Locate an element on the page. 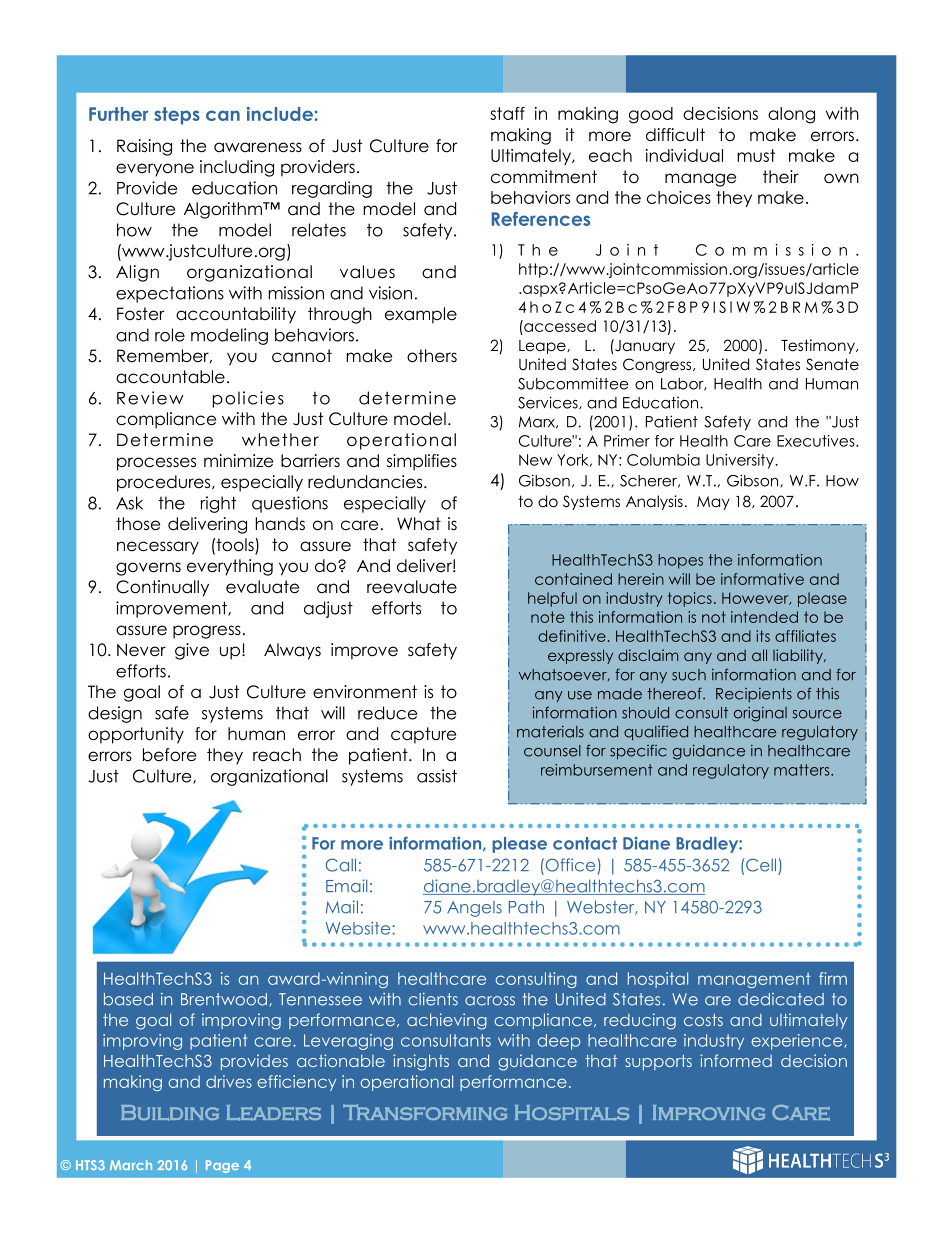 This image has height=1233, width=952. staff is located at coordinates (507, 113).
